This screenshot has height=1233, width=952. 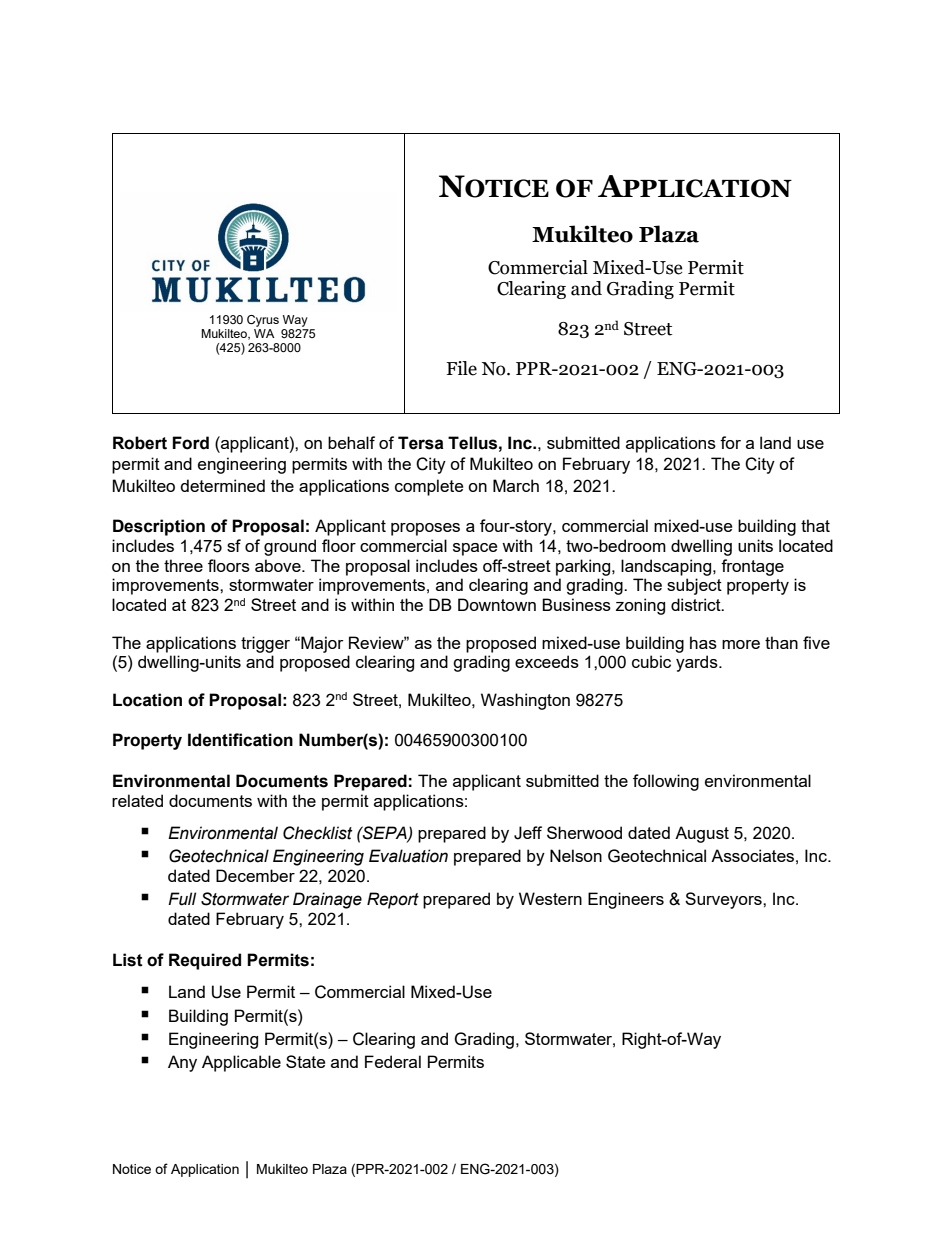 I want to click on Federal, so click(x=393, y=1061).
